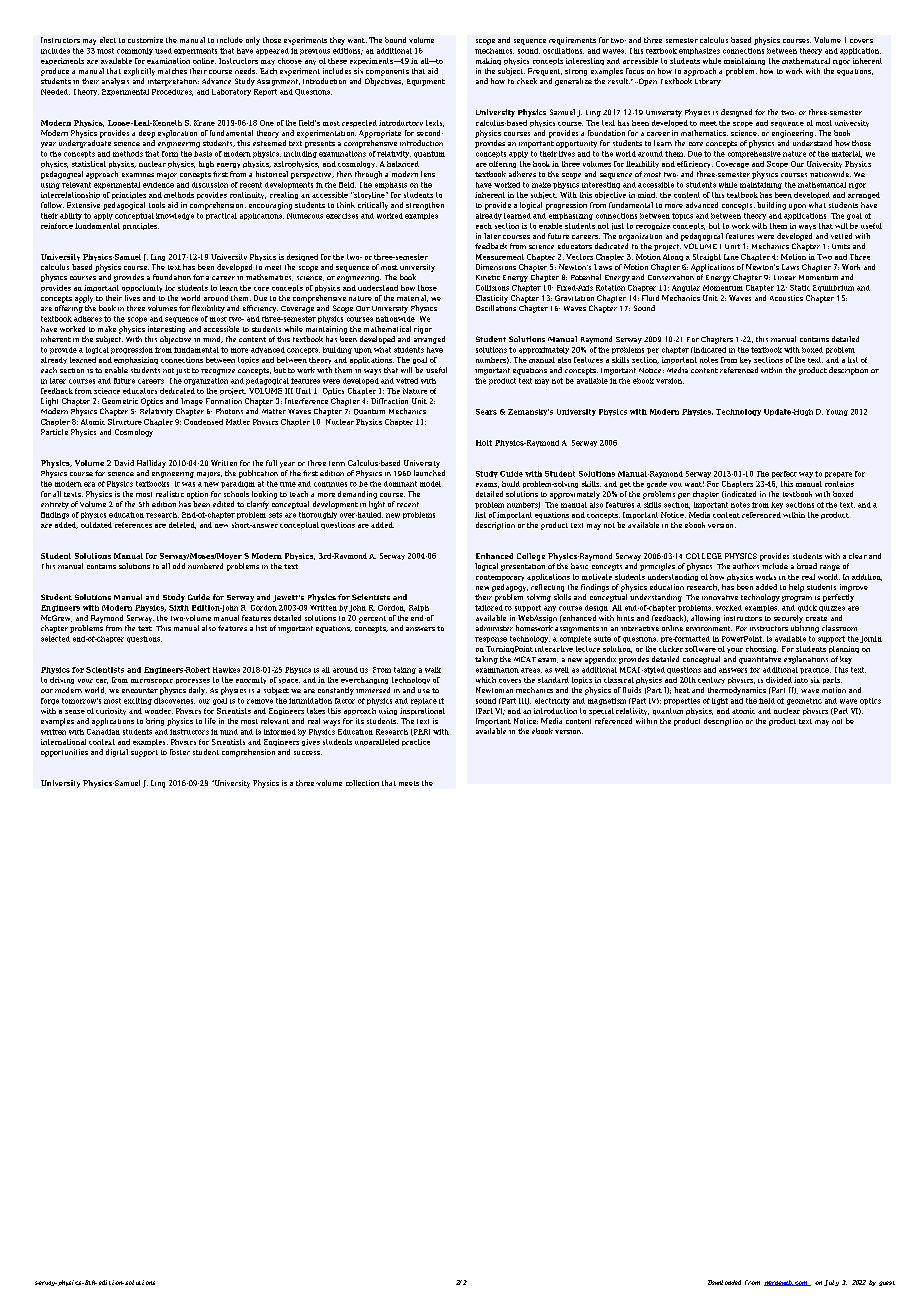 This image has width=924, height=1308. Describe the element at coordinates (139, 72) in the image. I see `explicitly` at that location.
